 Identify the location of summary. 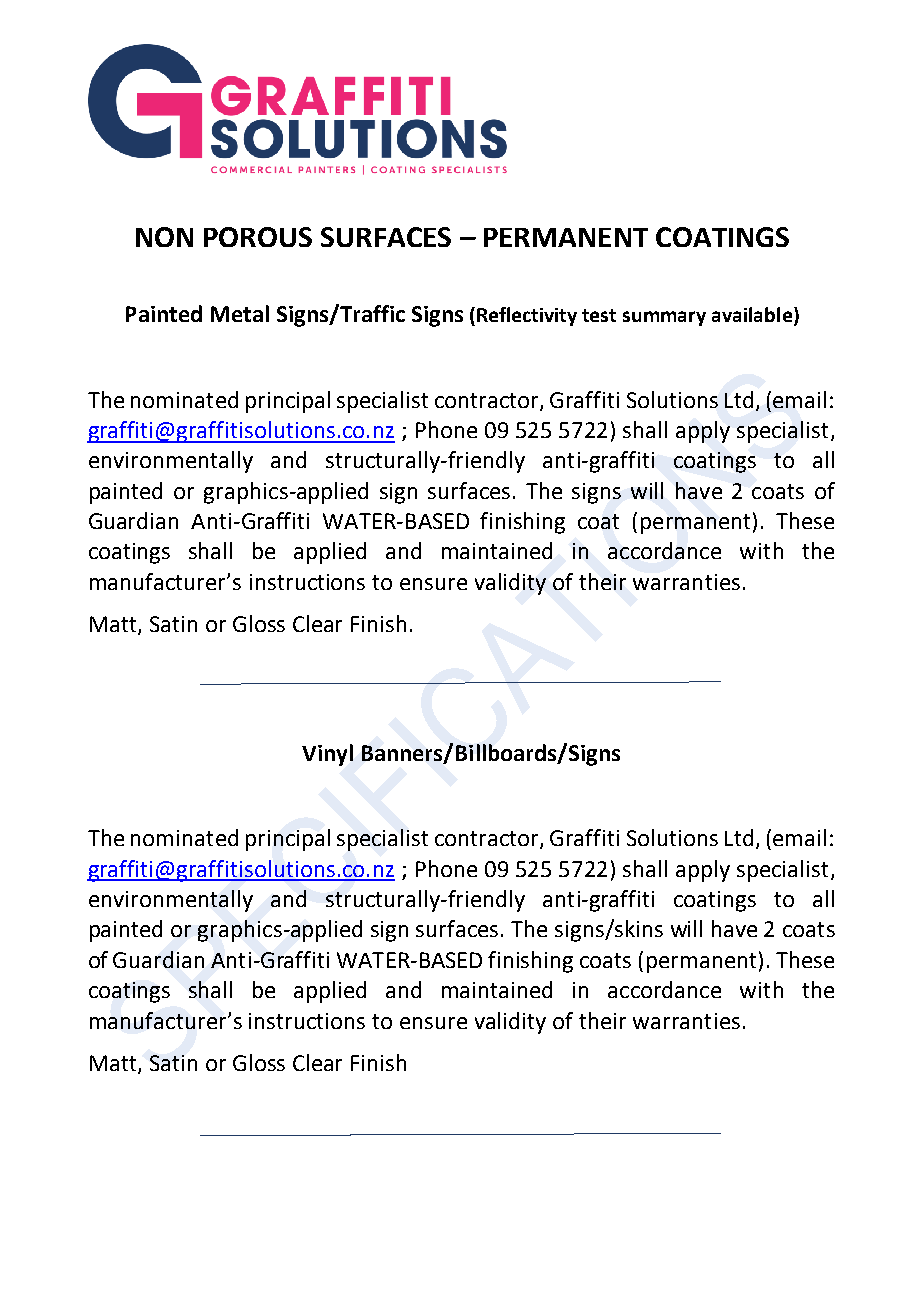
(664, 318).
